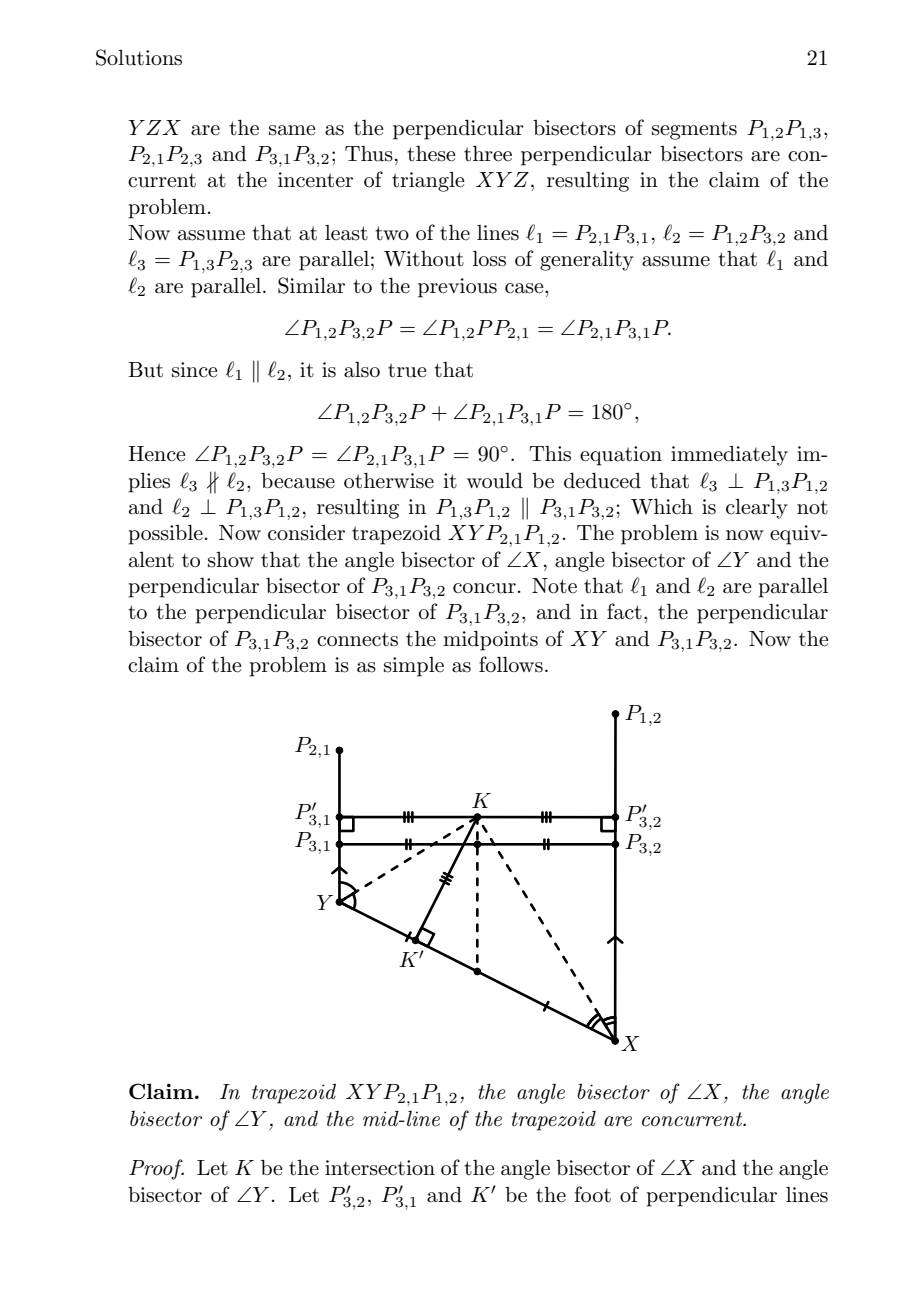  What do you see at coordinates (431, 154) in the screenshot?
I see `these` at bounding box center [431, 154].
